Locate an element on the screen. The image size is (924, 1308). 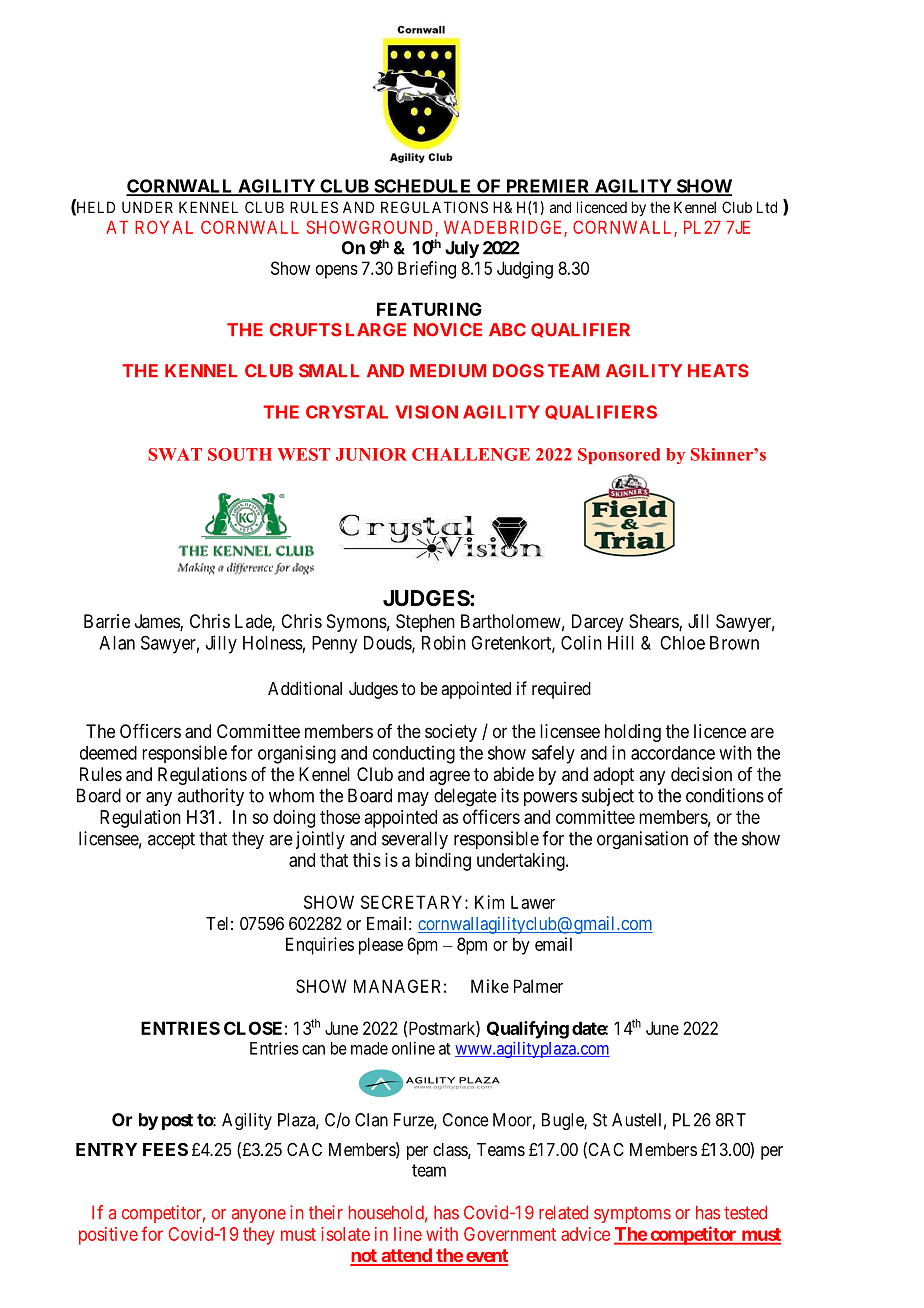
society is located at coordinates (451, 733).
